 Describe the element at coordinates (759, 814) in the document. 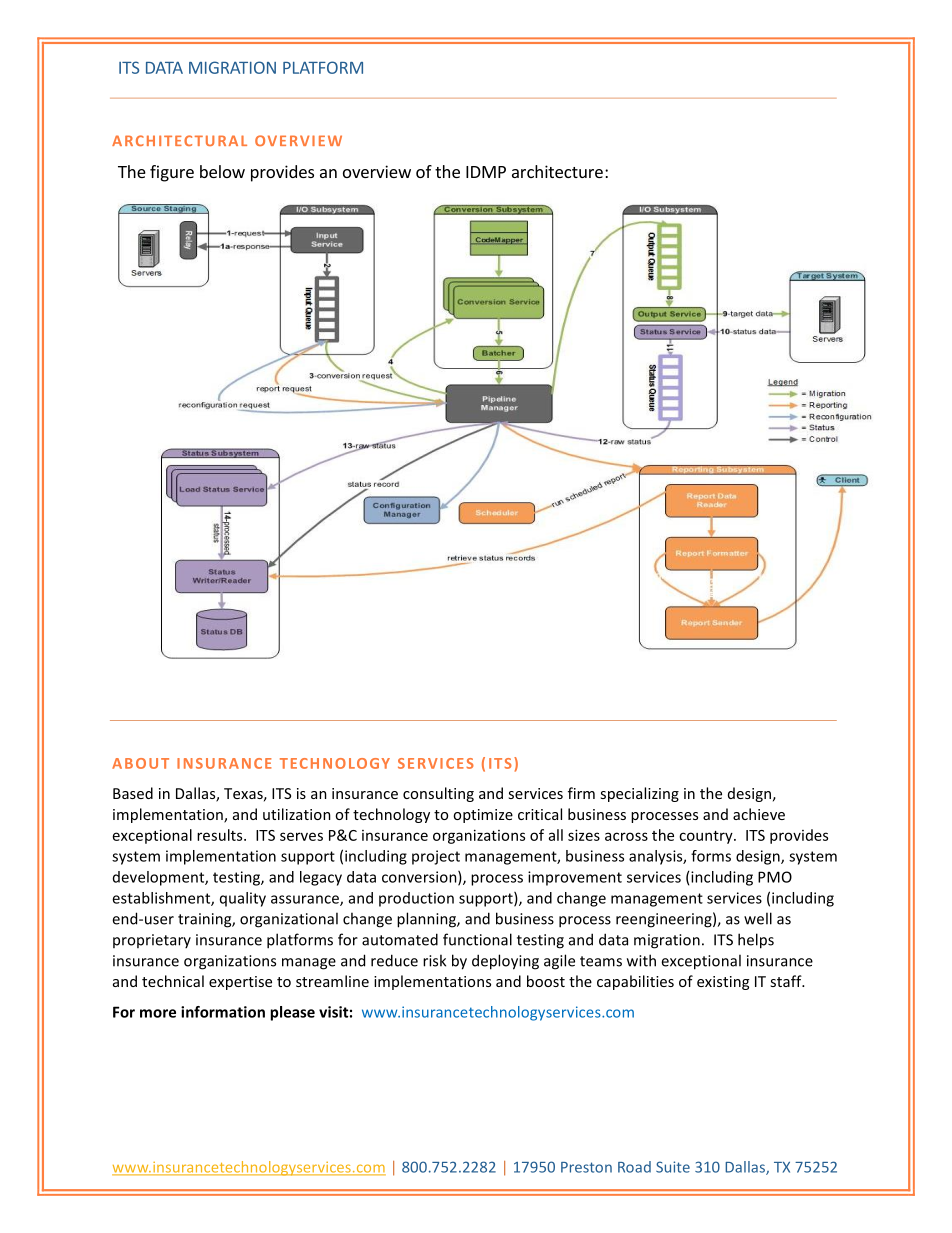

I see `achieve` at that location.
